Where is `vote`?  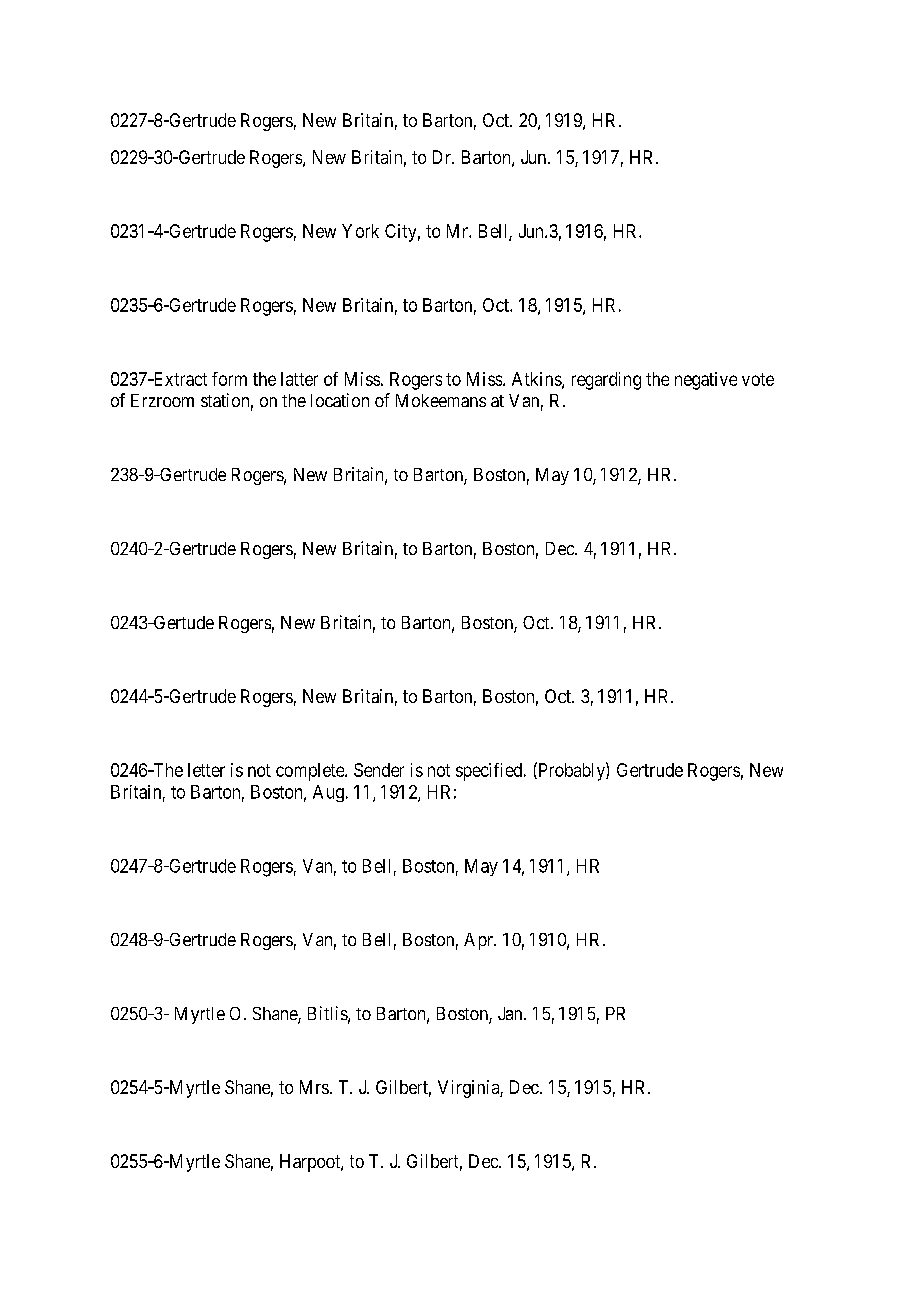 vote is located at coordinates (758, 379).
